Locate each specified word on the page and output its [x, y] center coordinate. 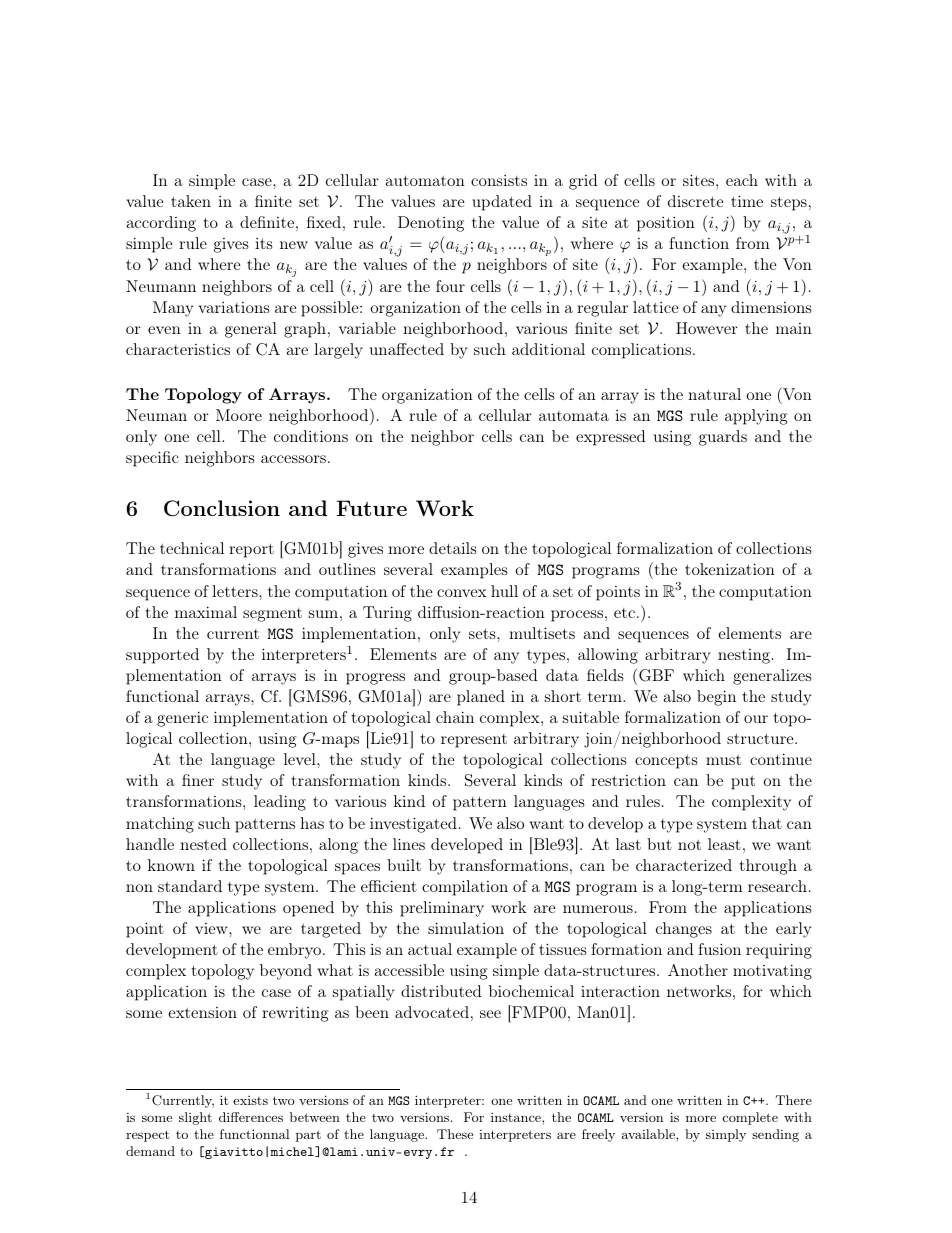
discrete [695, 201]
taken [191, 201]
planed [481, 698]
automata [574, 415]
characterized [684, 865]
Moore [239, 415]
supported [162, 656]
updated [502, 203]
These [455, 1134]
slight [195, 1118]
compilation [465, 888]
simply [726, 1135]
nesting [744, 656]
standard [190, 886]
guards [723, 438]
